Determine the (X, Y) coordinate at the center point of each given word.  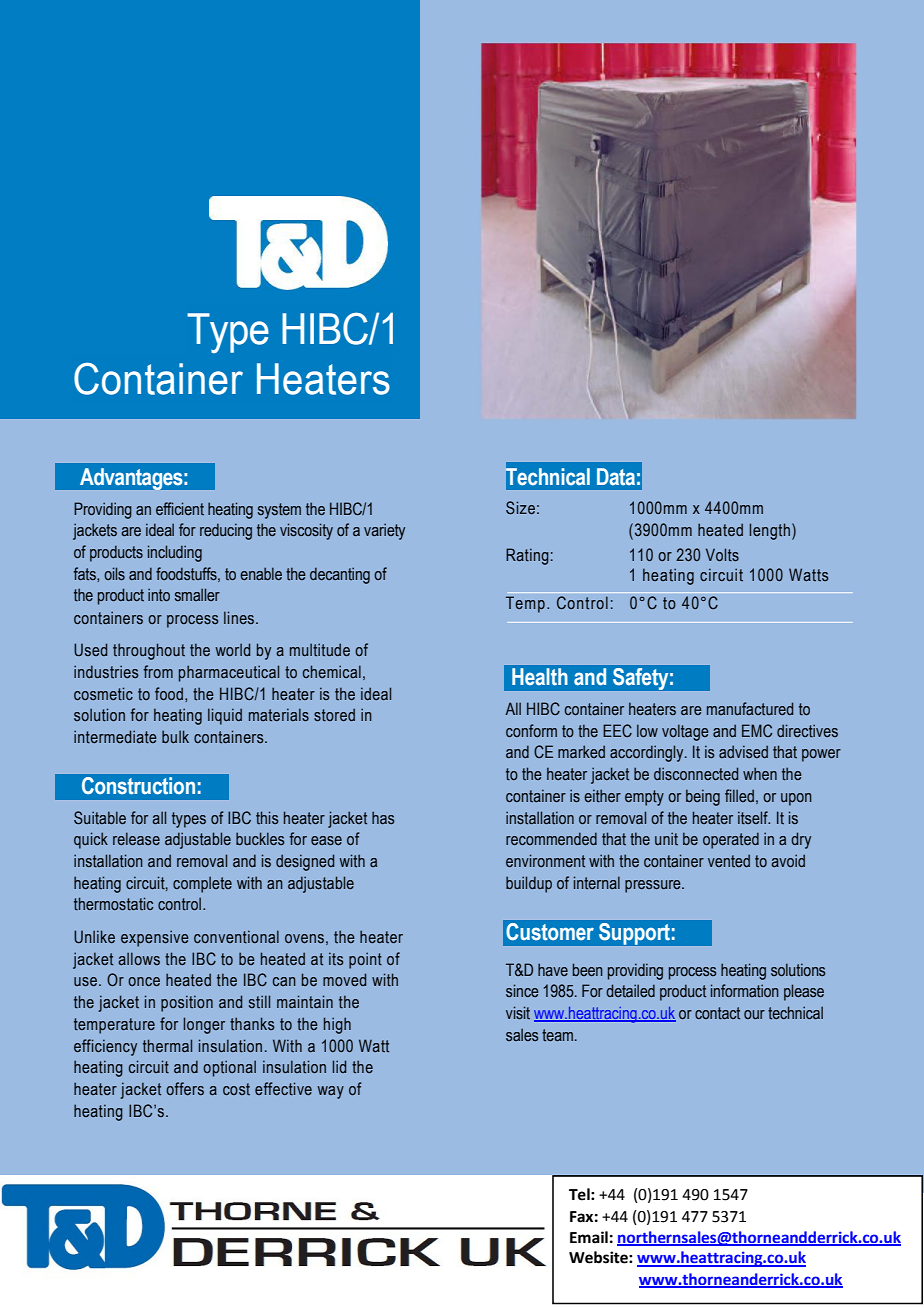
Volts (722, 555)
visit (518, 1013)
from (158, 671)
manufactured (750, 709)
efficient (180, 509)
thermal (167, 1046)
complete (202, 884)
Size (520, 508)
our (754, 1014)
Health (540, 677)
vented (729, 860)
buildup (529, 884)
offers (185, 1089)
